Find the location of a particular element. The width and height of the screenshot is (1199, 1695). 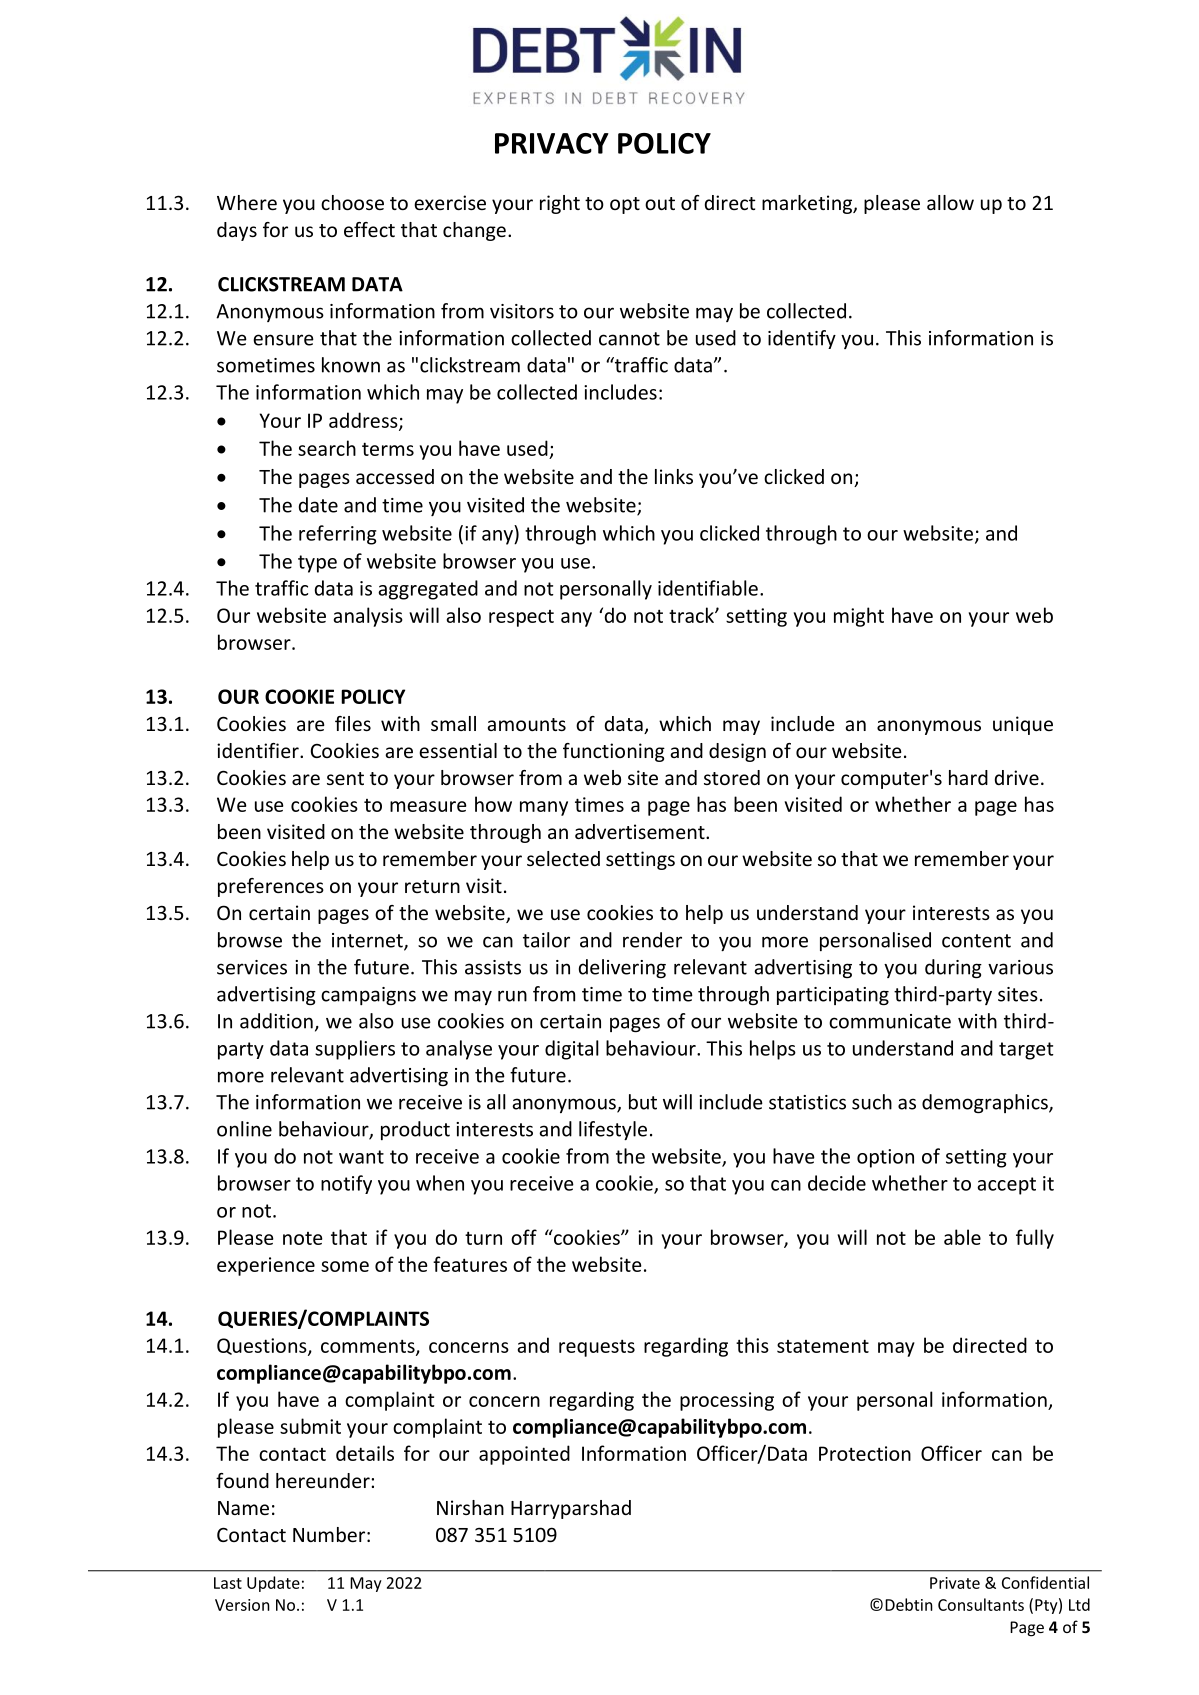

functioning is located at coordinates (614, 752).
